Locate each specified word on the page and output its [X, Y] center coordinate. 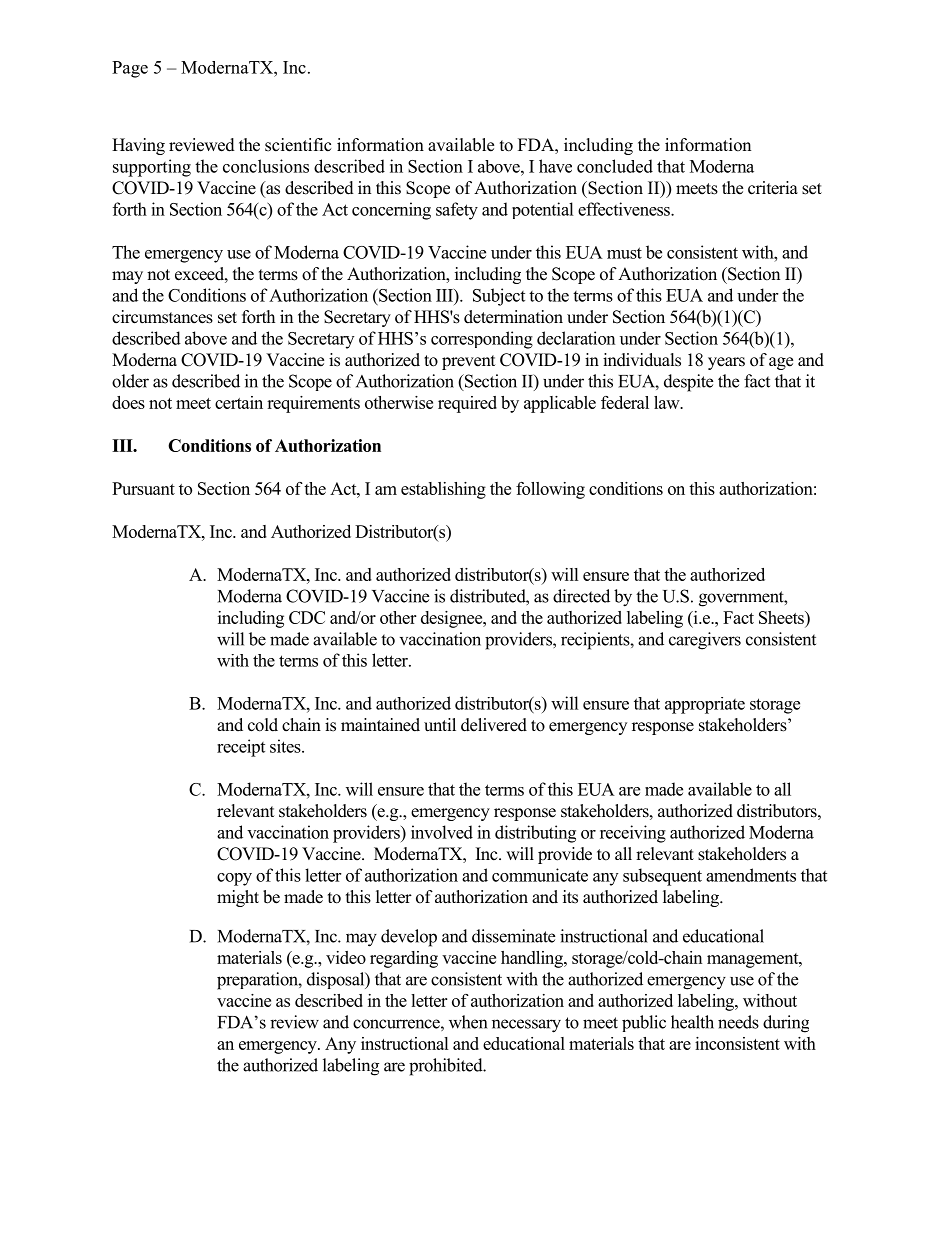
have [555, 166]
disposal [337, 980]
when [468, 1022]
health [692, 1022]
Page [130, 69]
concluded [615, 166]
